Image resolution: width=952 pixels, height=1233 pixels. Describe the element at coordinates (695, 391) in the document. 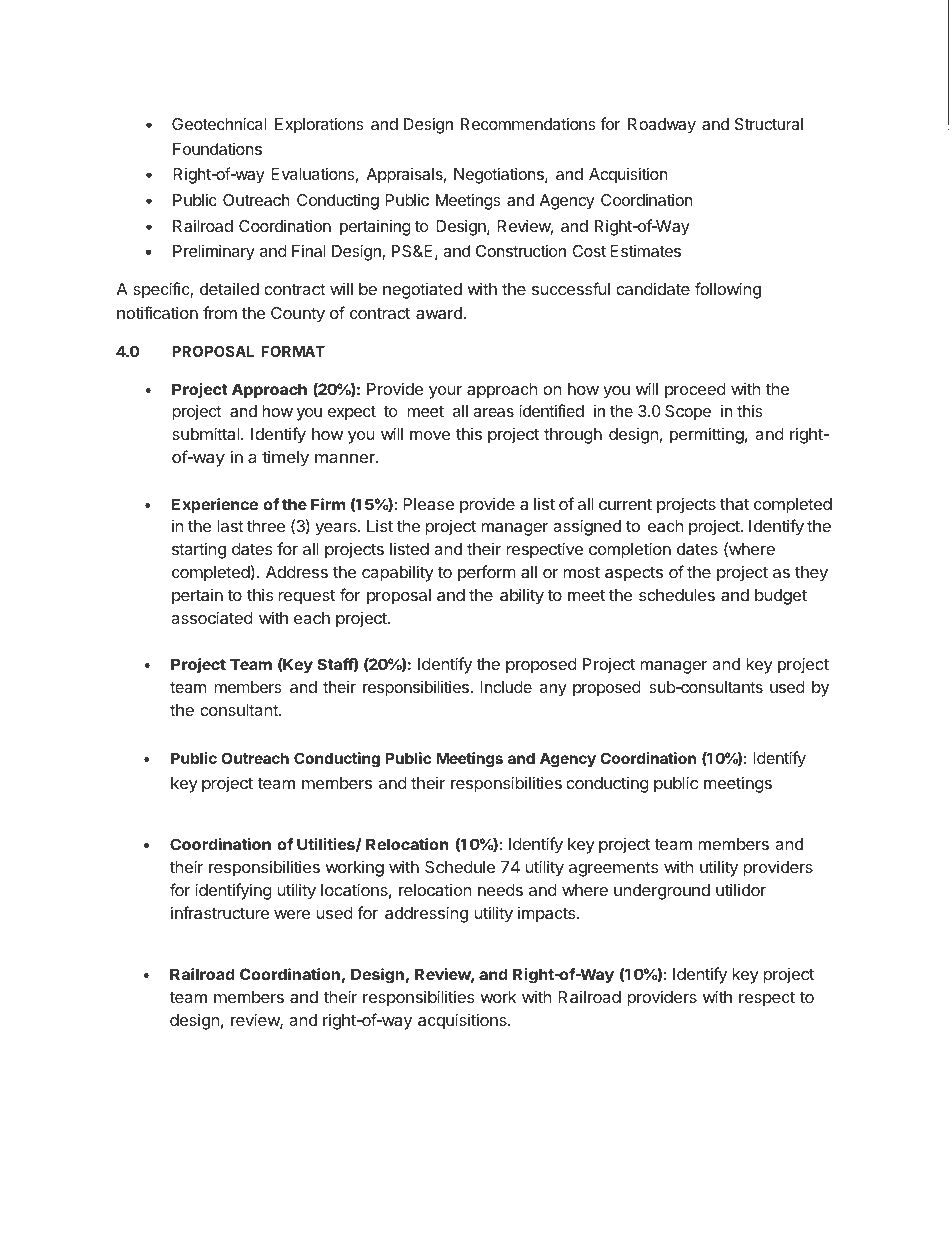

I see `proceed` at that location.
